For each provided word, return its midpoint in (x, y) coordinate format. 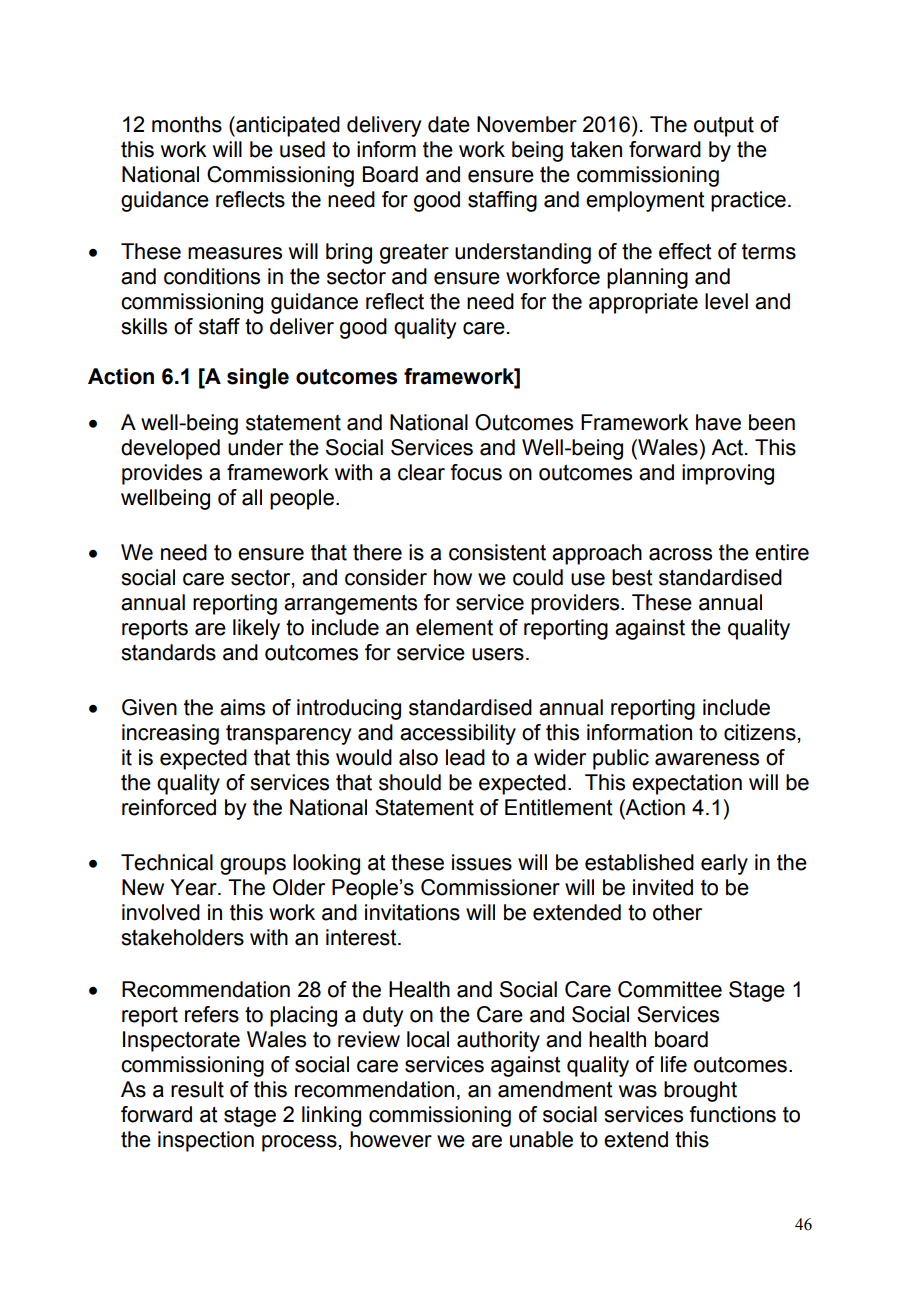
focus (476, 472)
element (454, 627)
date (449, 124)
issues (482, 862)
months (187, 124)
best (632, 577)
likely (256, 629)
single (258, 378)
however (391, 1139)
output (724, 127)
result (197, 1089)
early (724, 864)
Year (194, 887)
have (718, 422)
